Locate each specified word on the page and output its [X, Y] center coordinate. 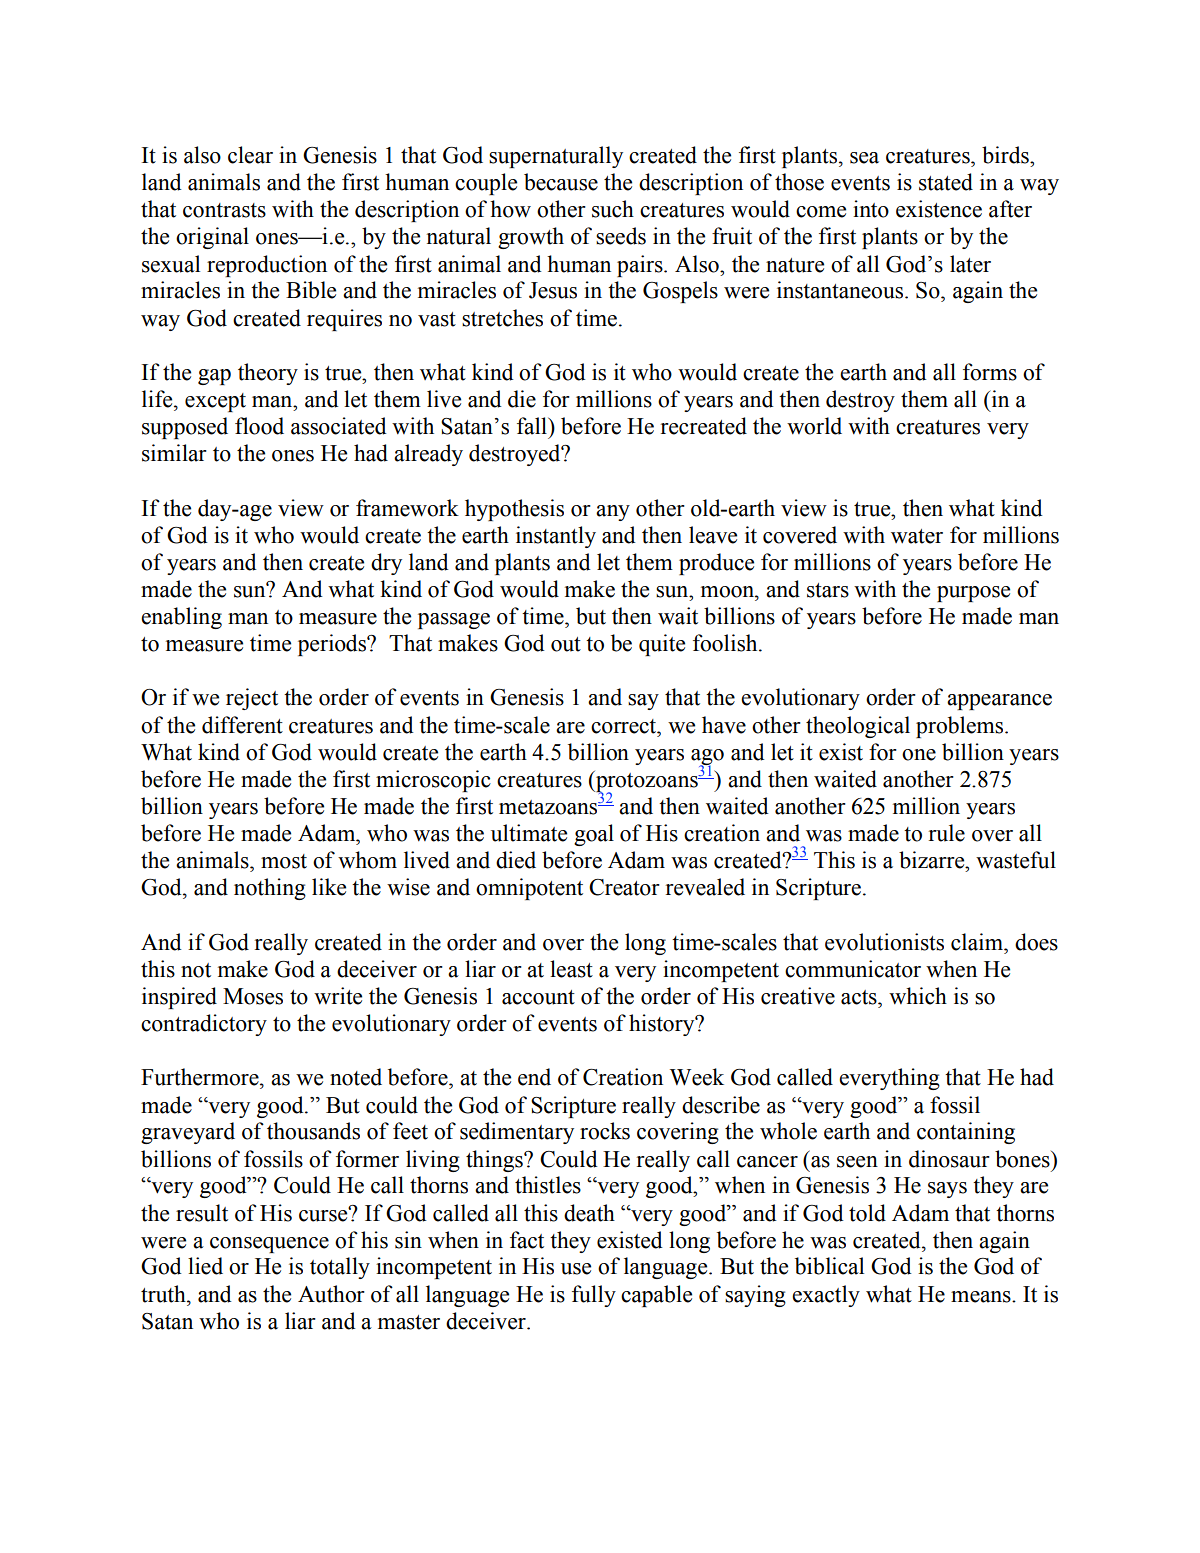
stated [946, 182]
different [242, 725]
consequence [269, 1245]
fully [594, 1296]
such [613, 209]
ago [707, 758]
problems [961, 727]
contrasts [224, 210]
